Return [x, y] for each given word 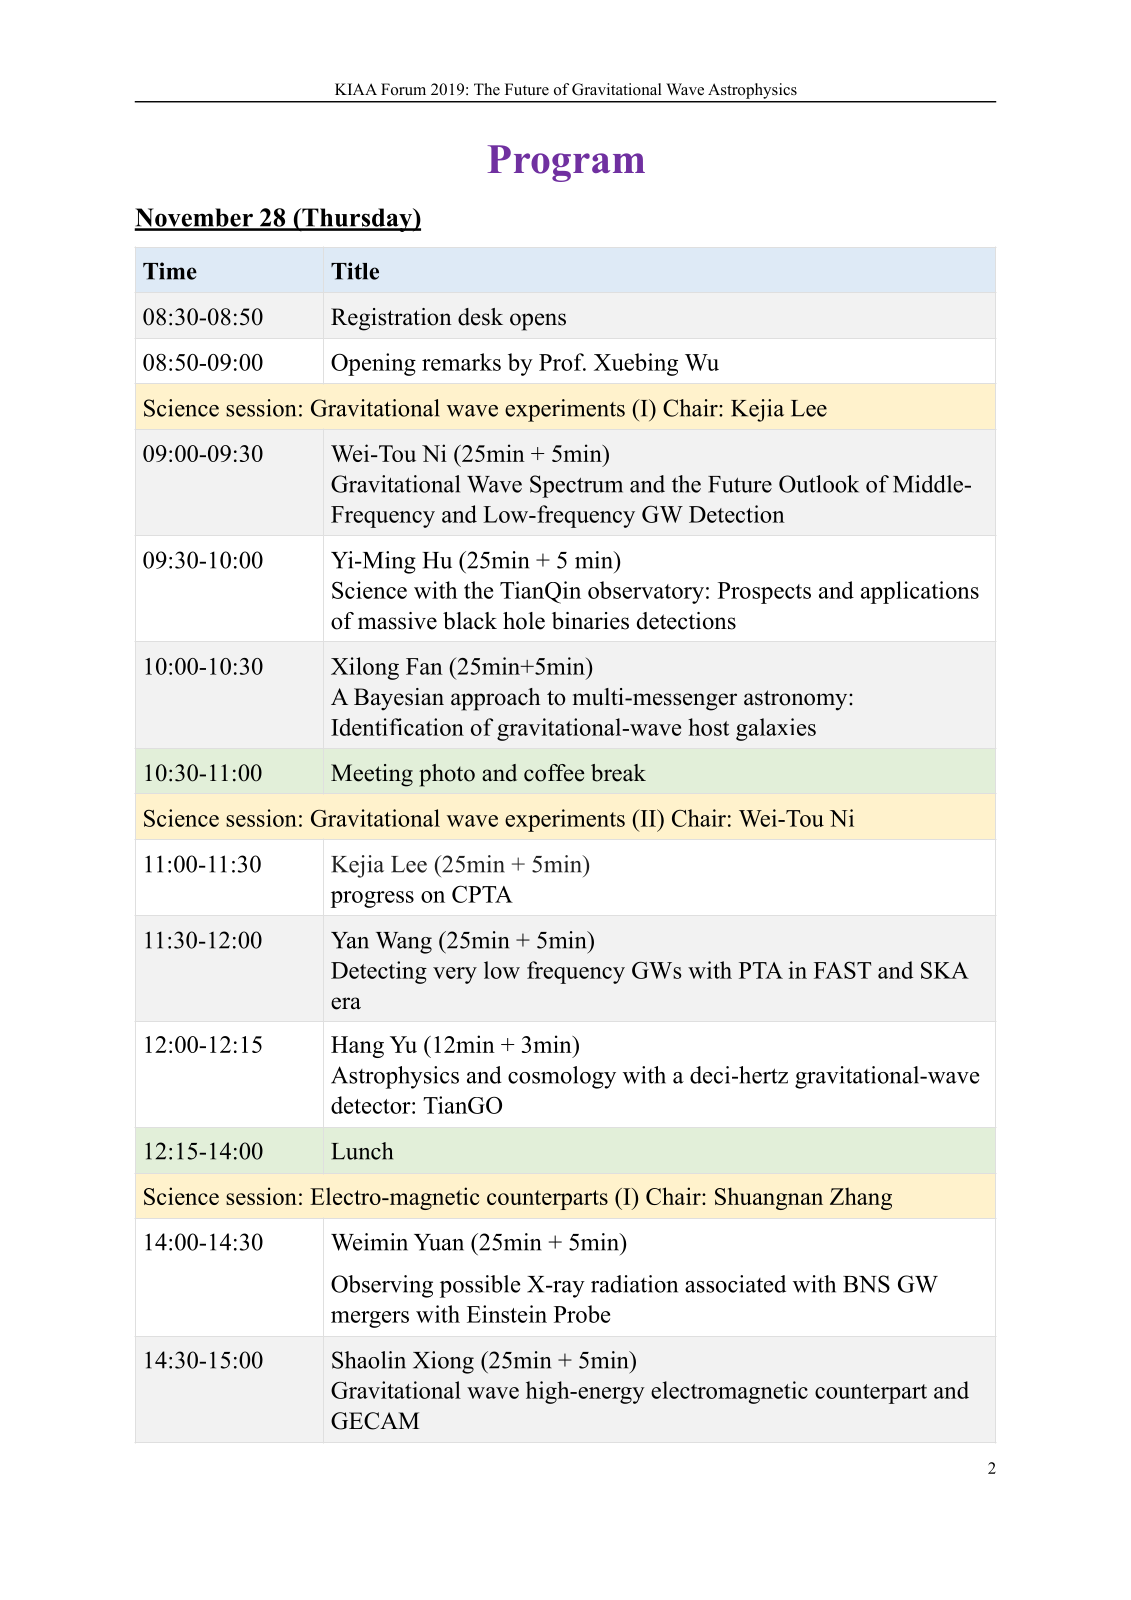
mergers [370, 1319]
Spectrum [576, 486]
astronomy [797, 700]
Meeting [372, 775]
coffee [554, 773]
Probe [582, 1314]
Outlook [819, 484]
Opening [373, 364]
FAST [842, 970]
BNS [866, 1284]
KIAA [356, 89]
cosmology [562, 1077]
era [346, 1003]
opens [538, 322]
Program [566, 163]
